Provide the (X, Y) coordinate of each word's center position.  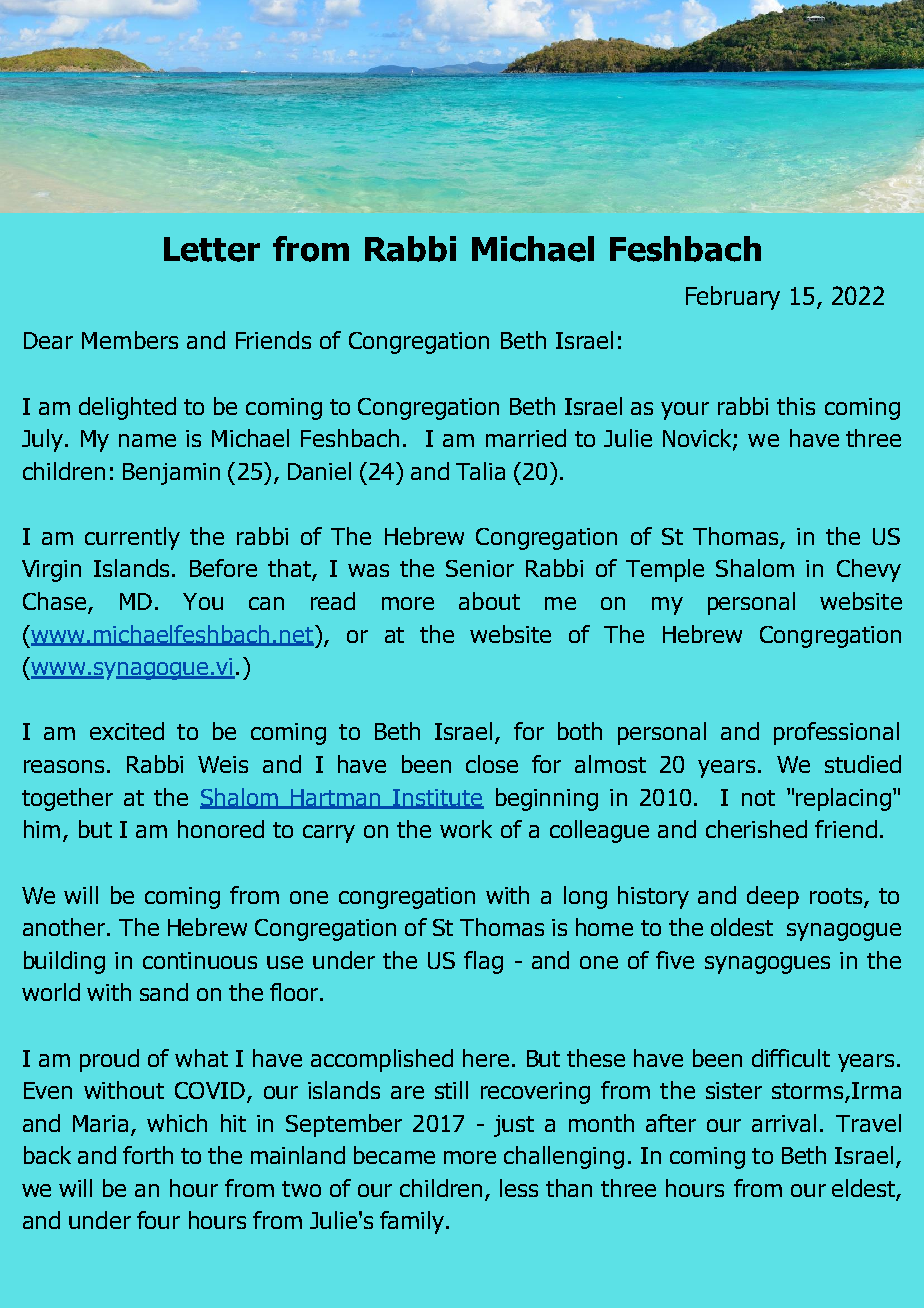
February (733, 298)
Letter (212, 249)
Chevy (869, 570)
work (466, 829)
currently (132, 538)
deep (773, 897)
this (796, 406)
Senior (480, 568)
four (158, 1220)
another (64, 927)
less (519, 1188)
